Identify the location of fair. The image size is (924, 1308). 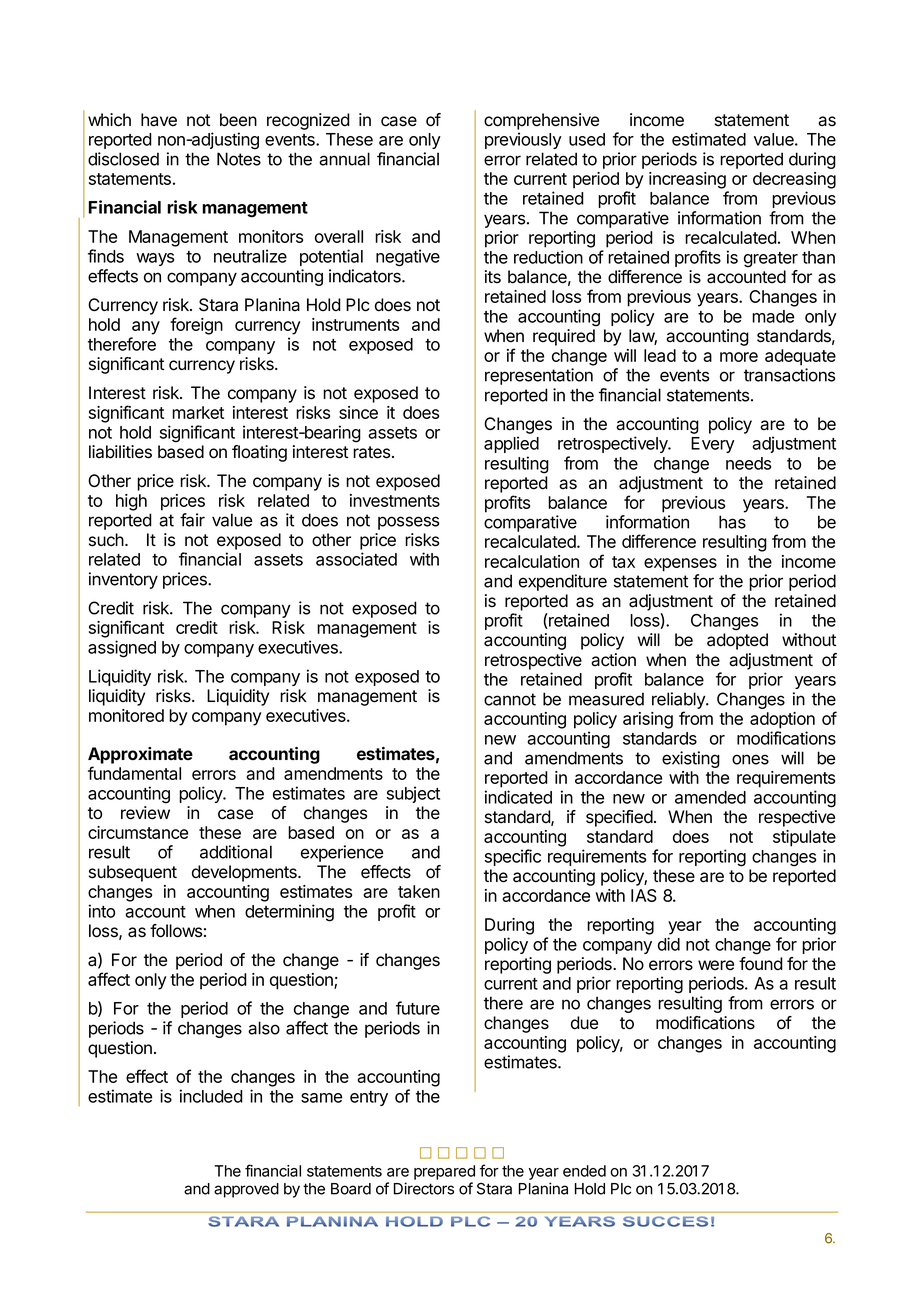
(192, 520).
